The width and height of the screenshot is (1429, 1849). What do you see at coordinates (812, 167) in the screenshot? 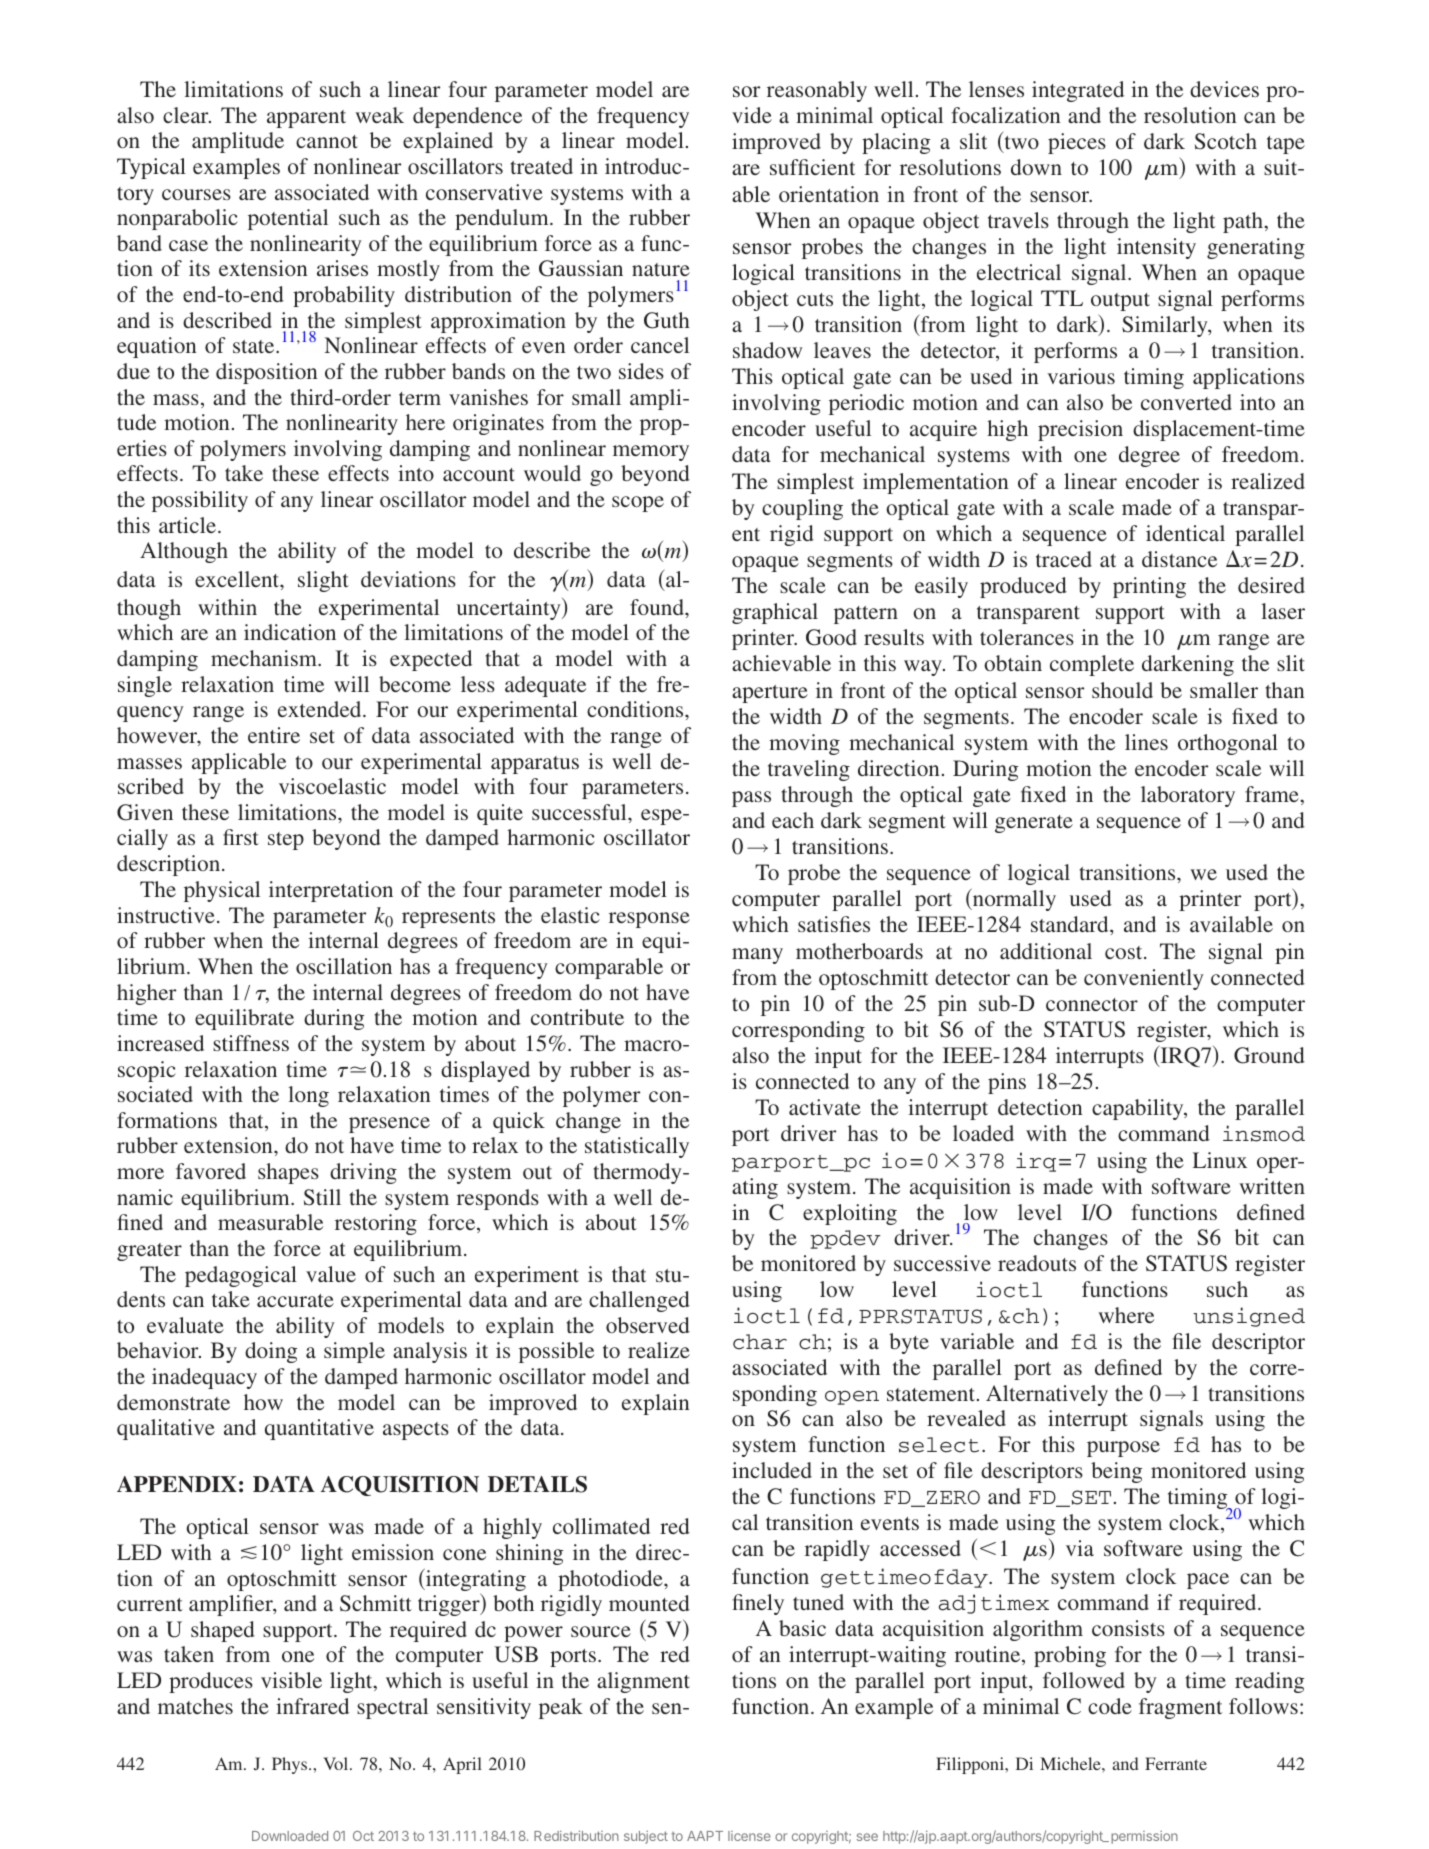
I see `sufficient` at bounding box center [812, 167].
